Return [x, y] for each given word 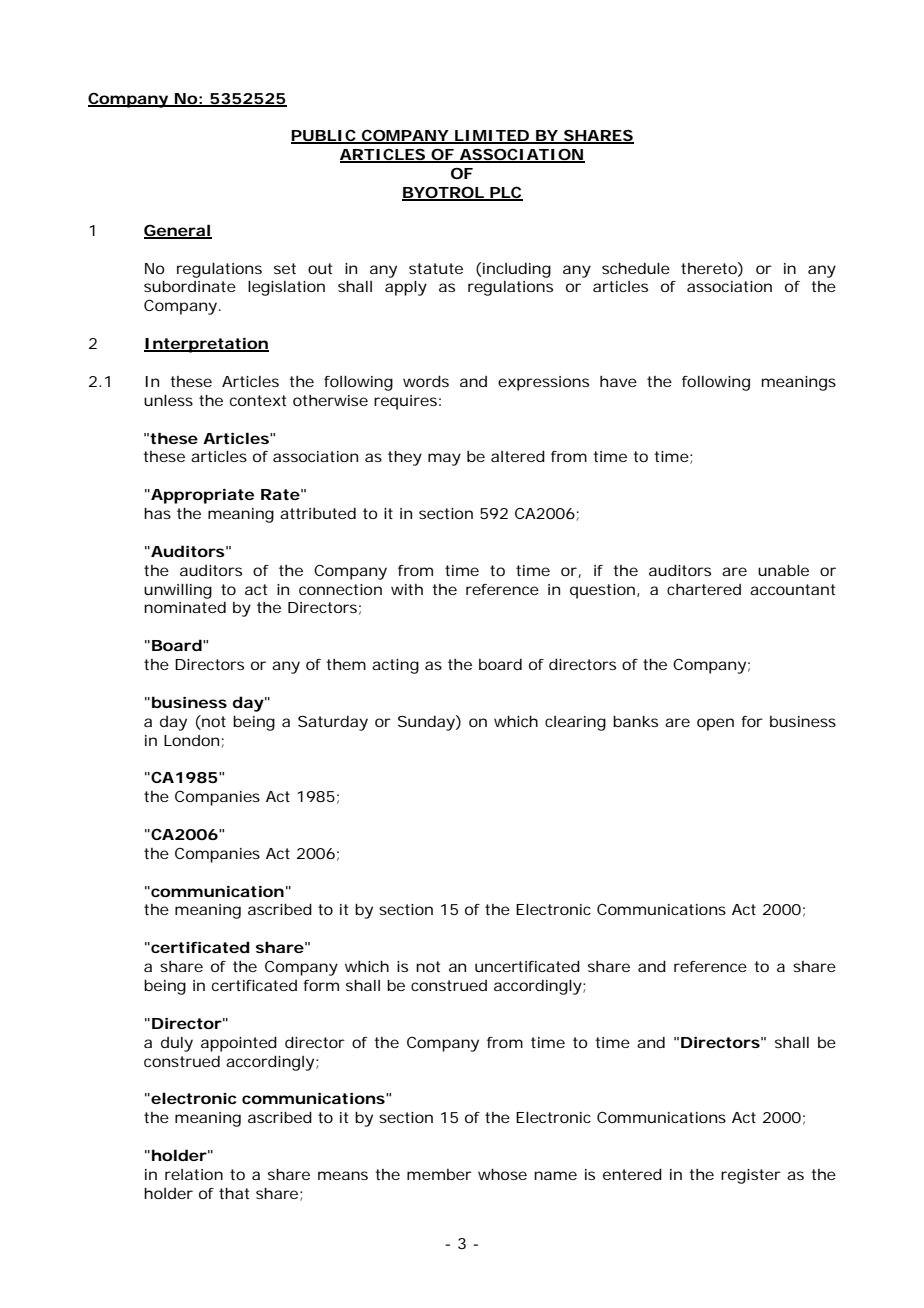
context [258, 400]
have [618, 381]
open [715, 724]
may [444, 459]
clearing [575, 723]
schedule [636, 268]
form [321, 985]
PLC [505, 193]
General [177, 231]
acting [395, 666]
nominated [185, 607]
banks [635, 721]
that [234, 1193]
